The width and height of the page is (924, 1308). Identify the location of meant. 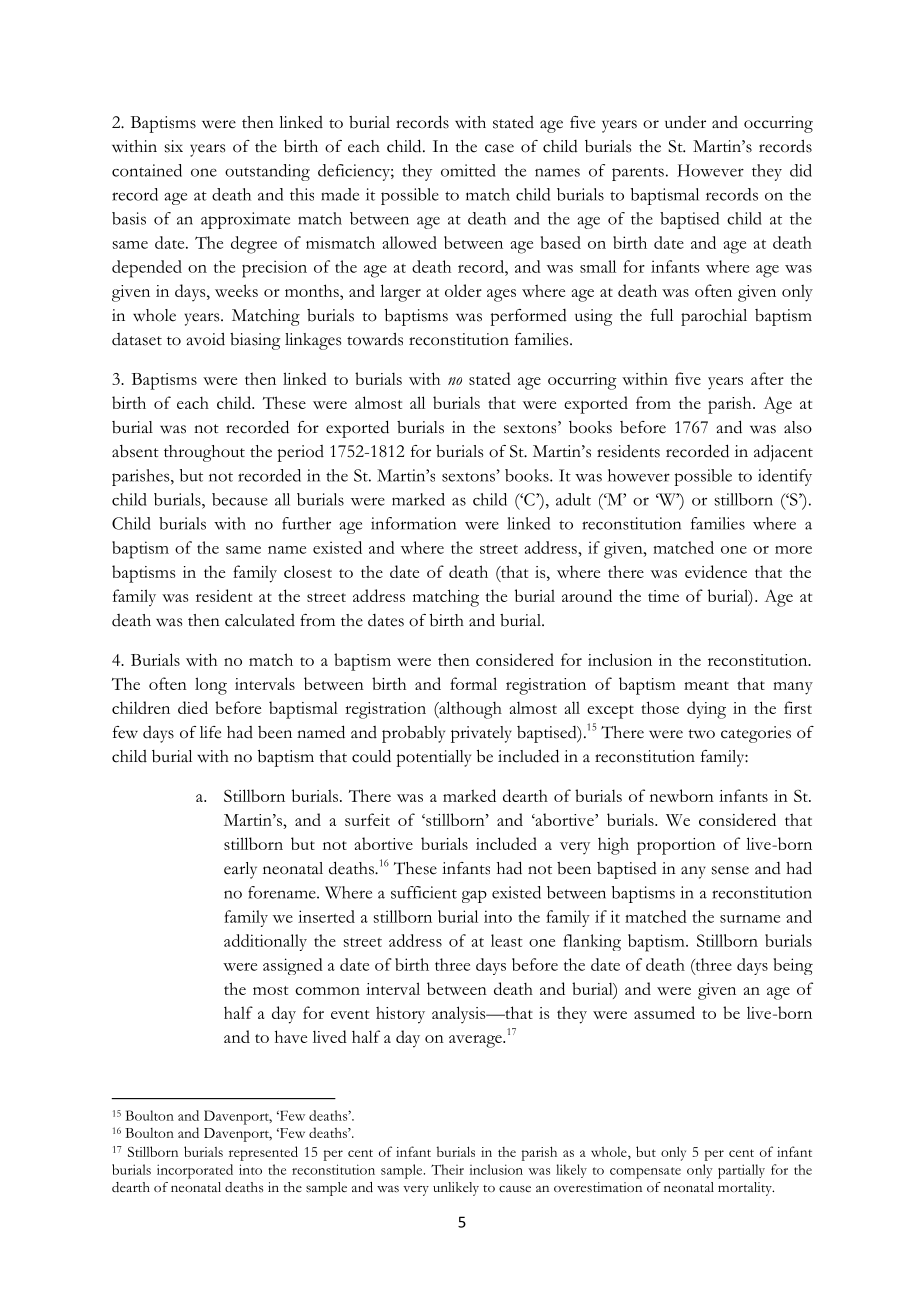
(706, 685).
